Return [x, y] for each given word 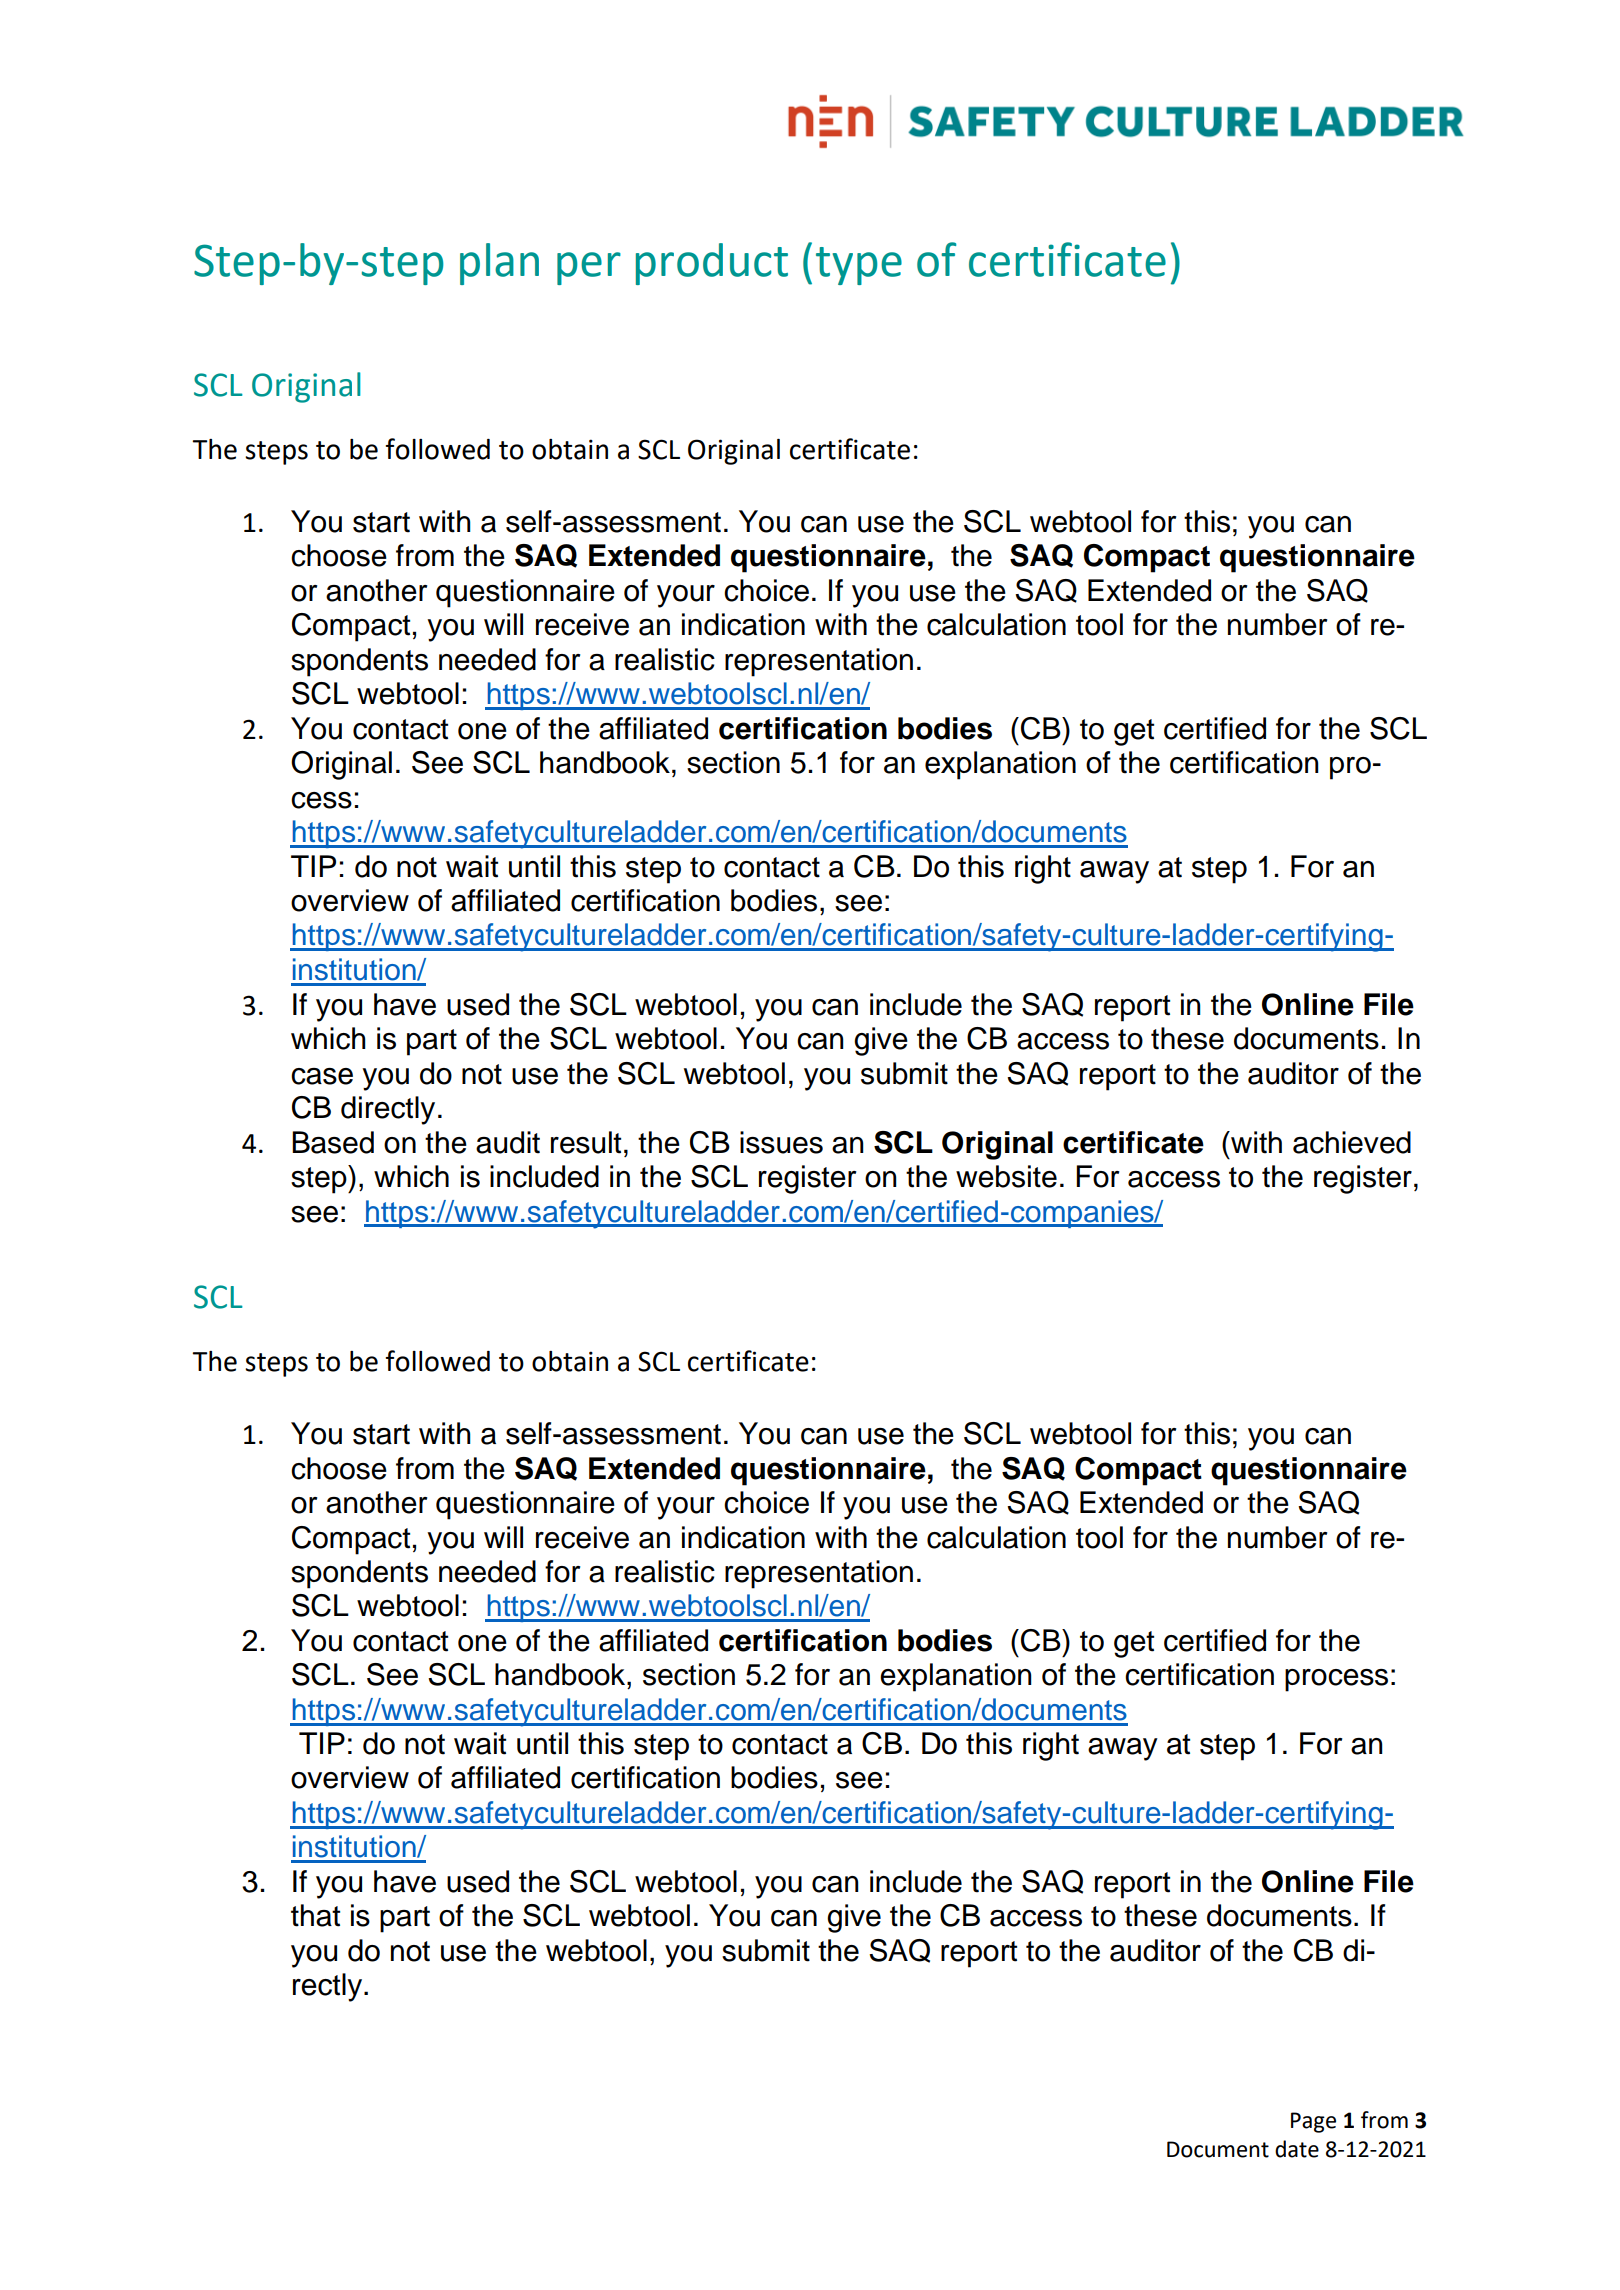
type [859, 266]
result [586, 1142]
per [589, 268]
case [322, 1076]
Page [1313, 2122]
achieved [1352, 1142]
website [1006, 1176]
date [1297, 2149]
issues [781, 1142]
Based [333, 1142]
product [712, 264]
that [315, 1915]
